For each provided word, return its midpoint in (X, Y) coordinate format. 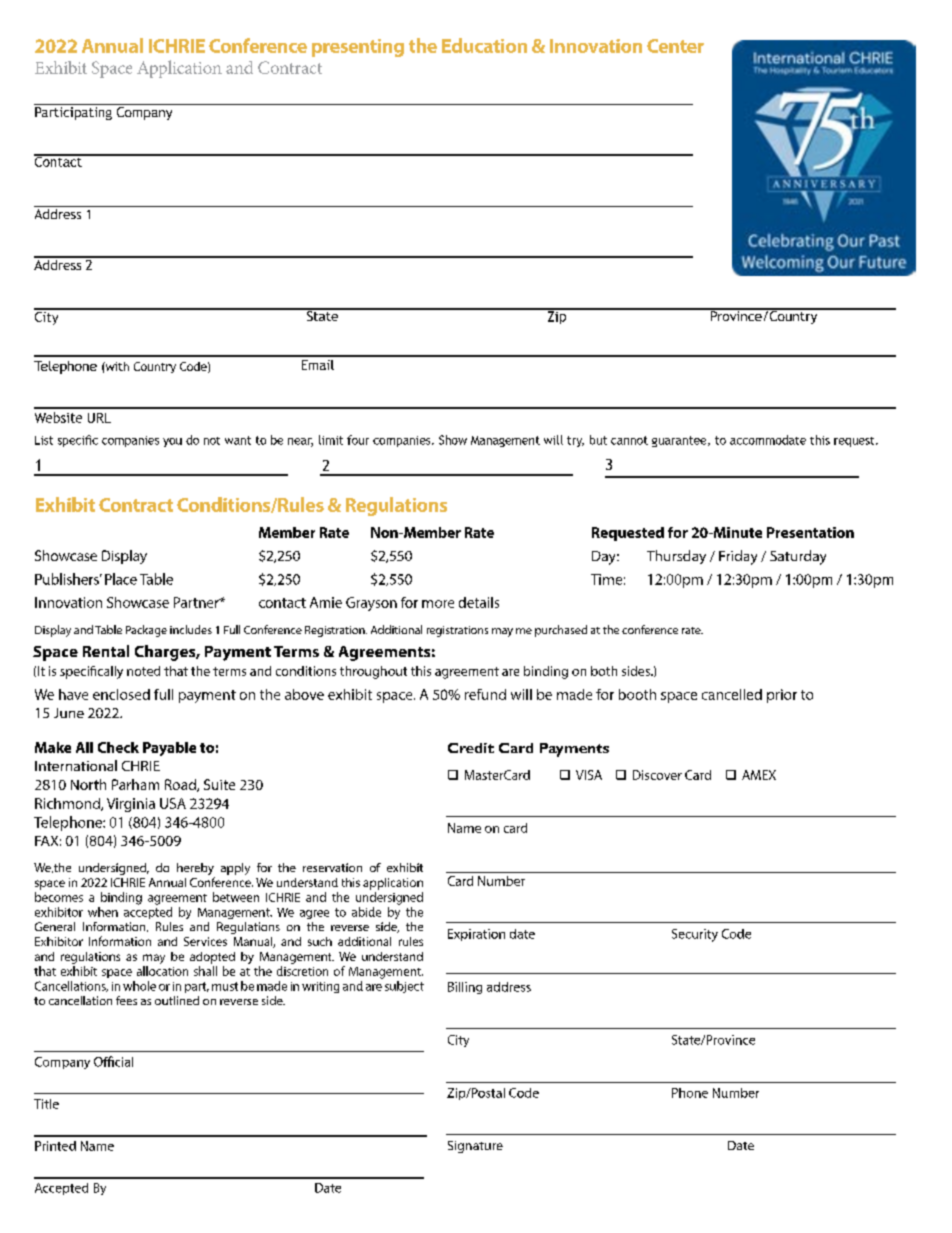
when (103, 912)
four (358, 440)
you (172, 442)
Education (484, 45)
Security (695, 935)
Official (113, 1061)
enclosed (121, 694)
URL (99, 418)
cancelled (732, 694)
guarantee (680, 441)
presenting (358, 48)
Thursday (676, 557)
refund (485, 694)
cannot (629, 440)
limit (331, 440)
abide (366, 912)
